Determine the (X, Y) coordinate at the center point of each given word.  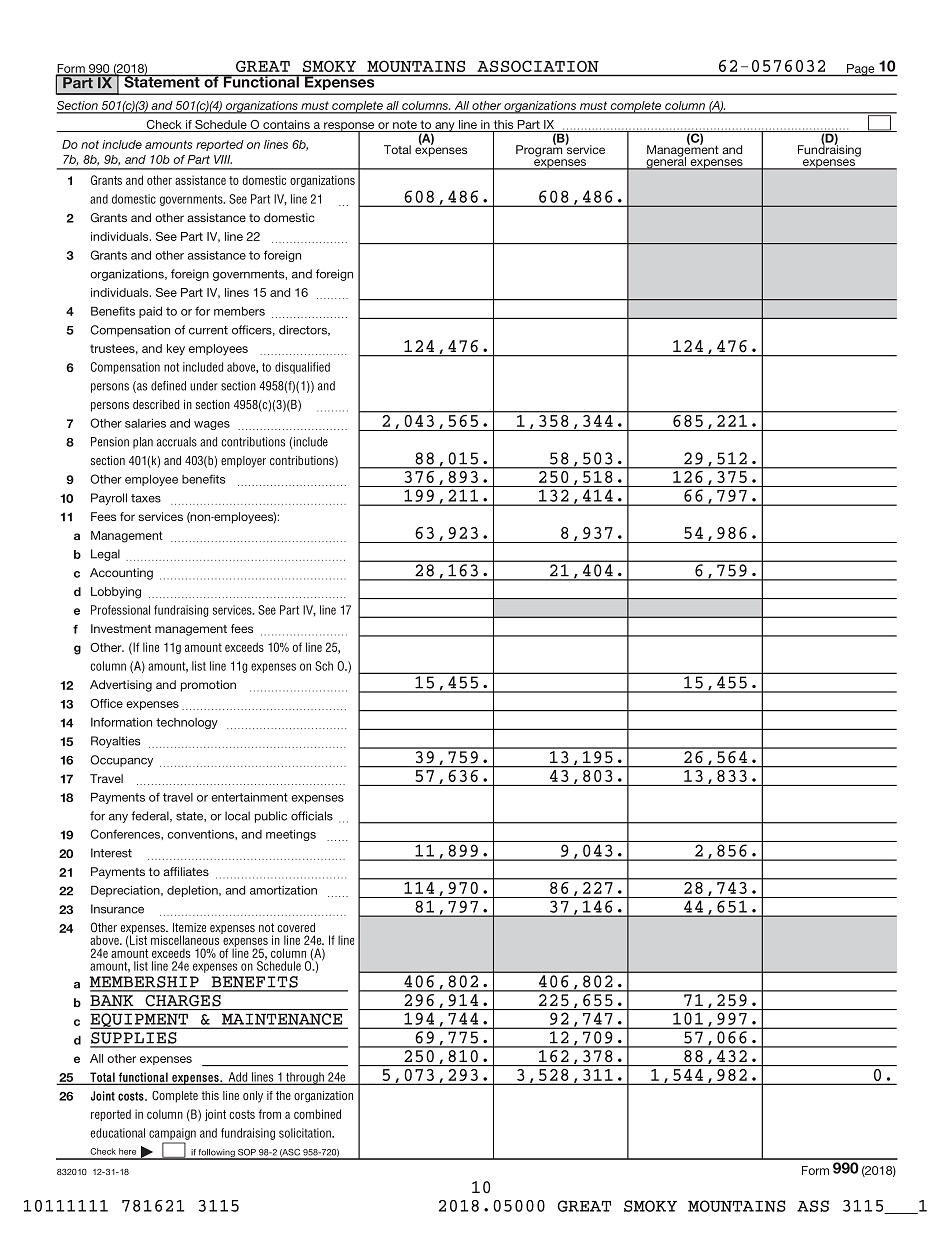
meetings (291, 835)
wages (212, 425)
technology (187, 723)
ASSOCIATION (538, 66)
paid (150, 312)
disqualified (302, 368)
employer (243, 462)
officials (312, 816)
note (405, 124)
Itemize (189, 927)
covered (296, 927)
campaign (172, 1134)
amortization (283, 890)
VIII (223, 159)
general (666, 162)
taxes (146, 498)
